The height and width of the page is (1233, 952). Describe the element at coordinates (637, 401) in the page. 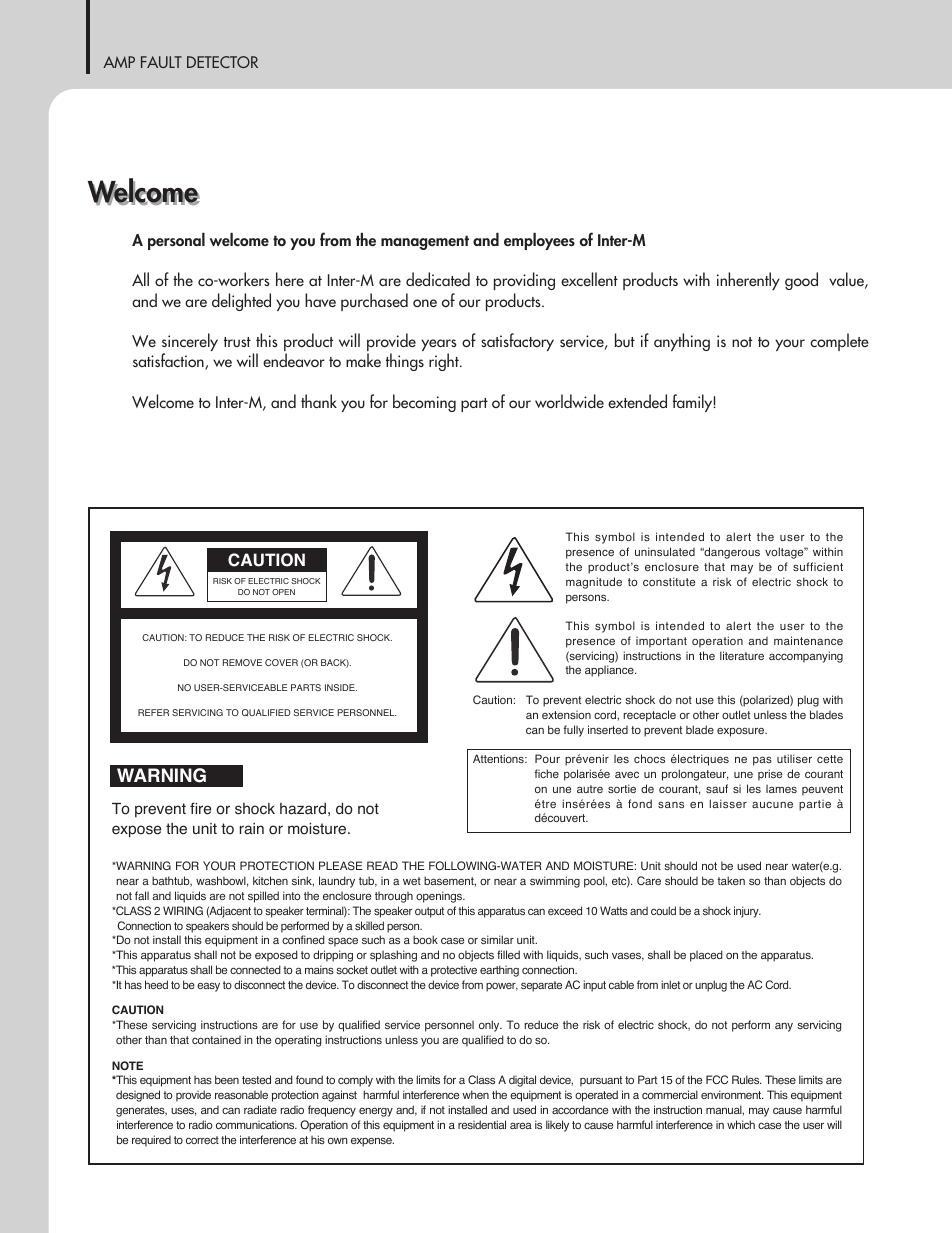

I see `extended` at that location.
